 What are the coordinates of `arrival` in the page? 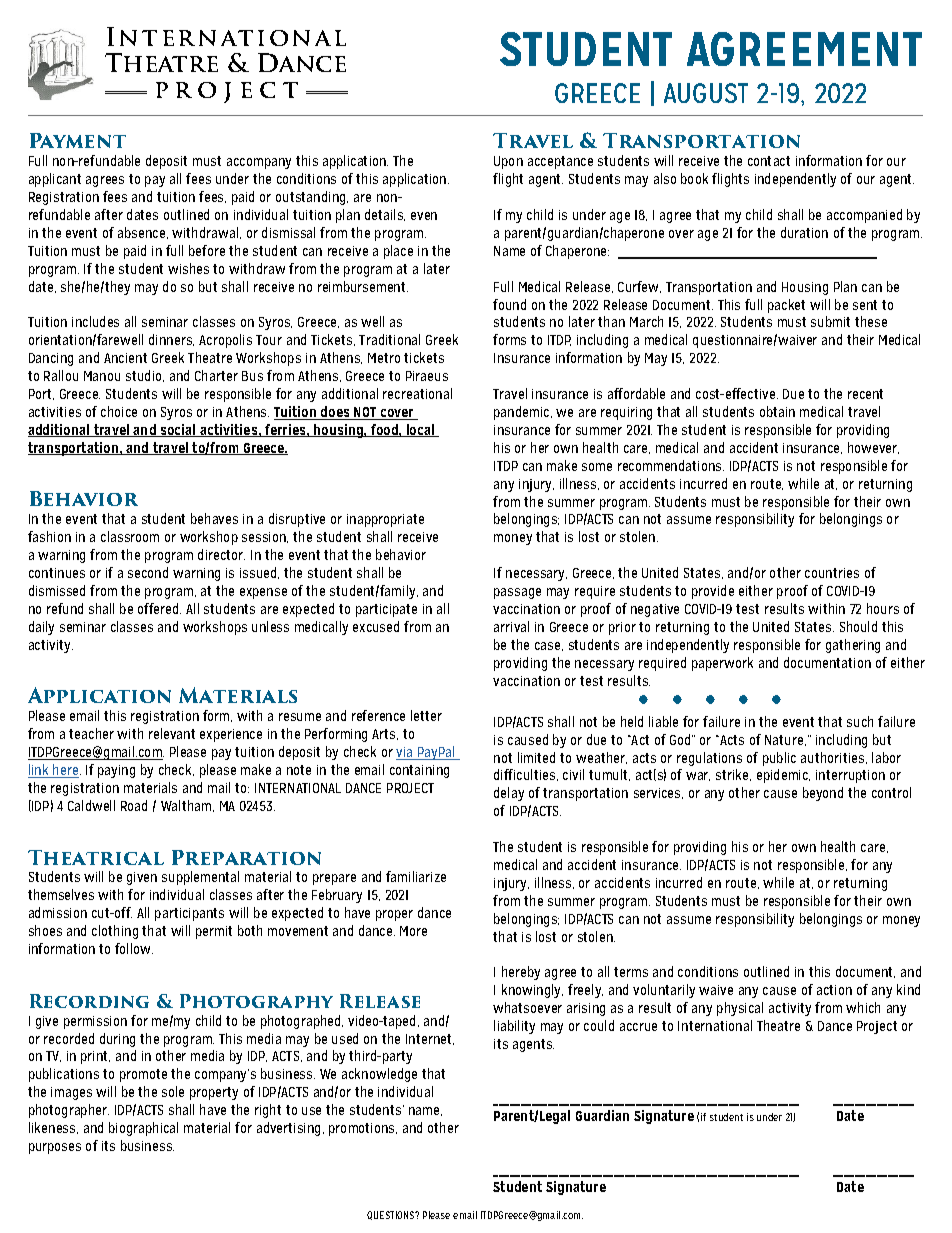 It's located at (511, 626).
